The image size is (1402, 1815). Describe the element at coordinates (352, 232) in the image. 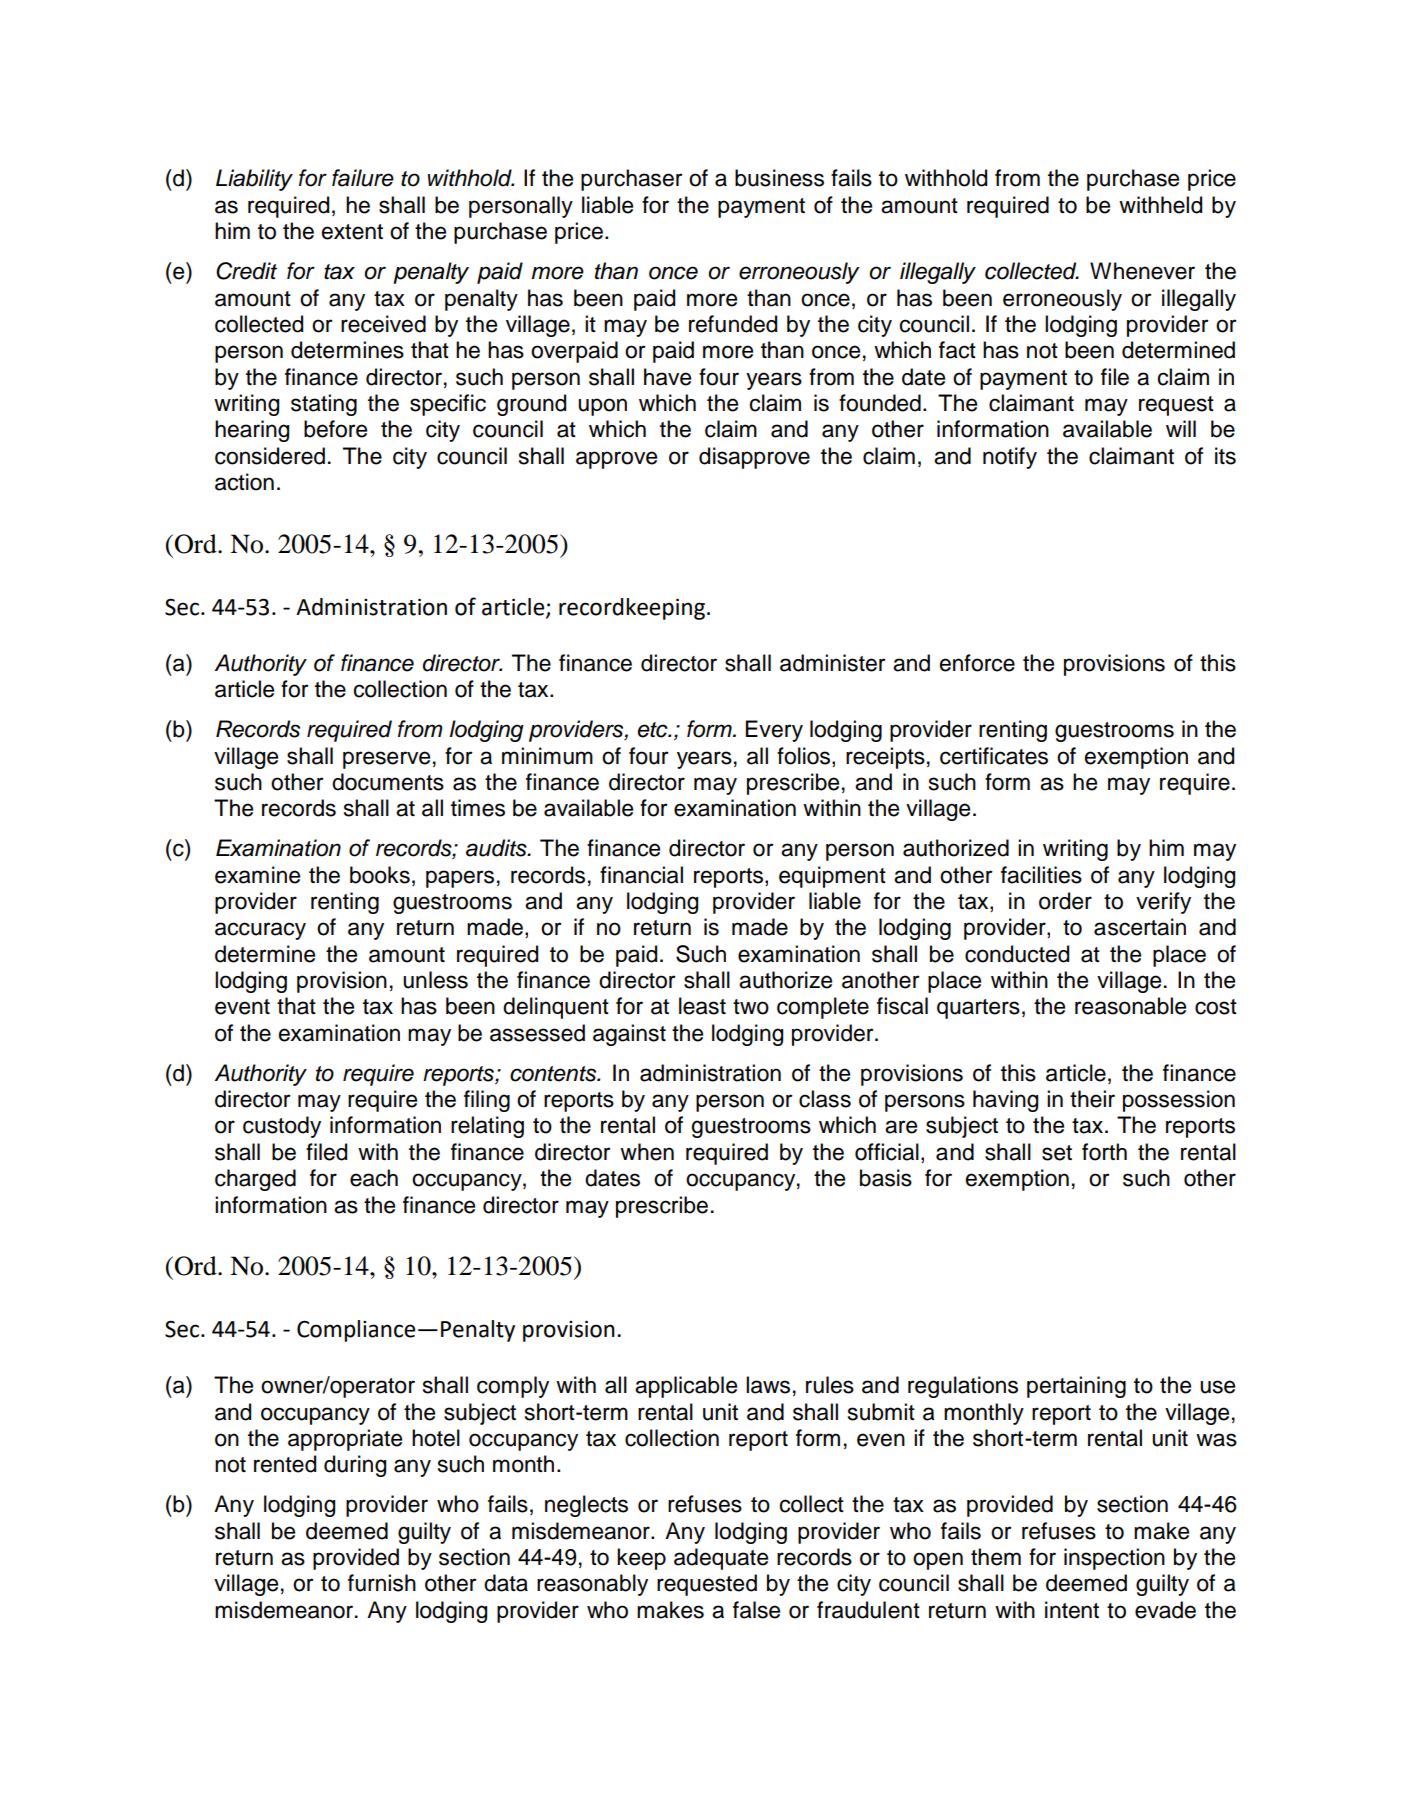

I see `extent` at that location.
